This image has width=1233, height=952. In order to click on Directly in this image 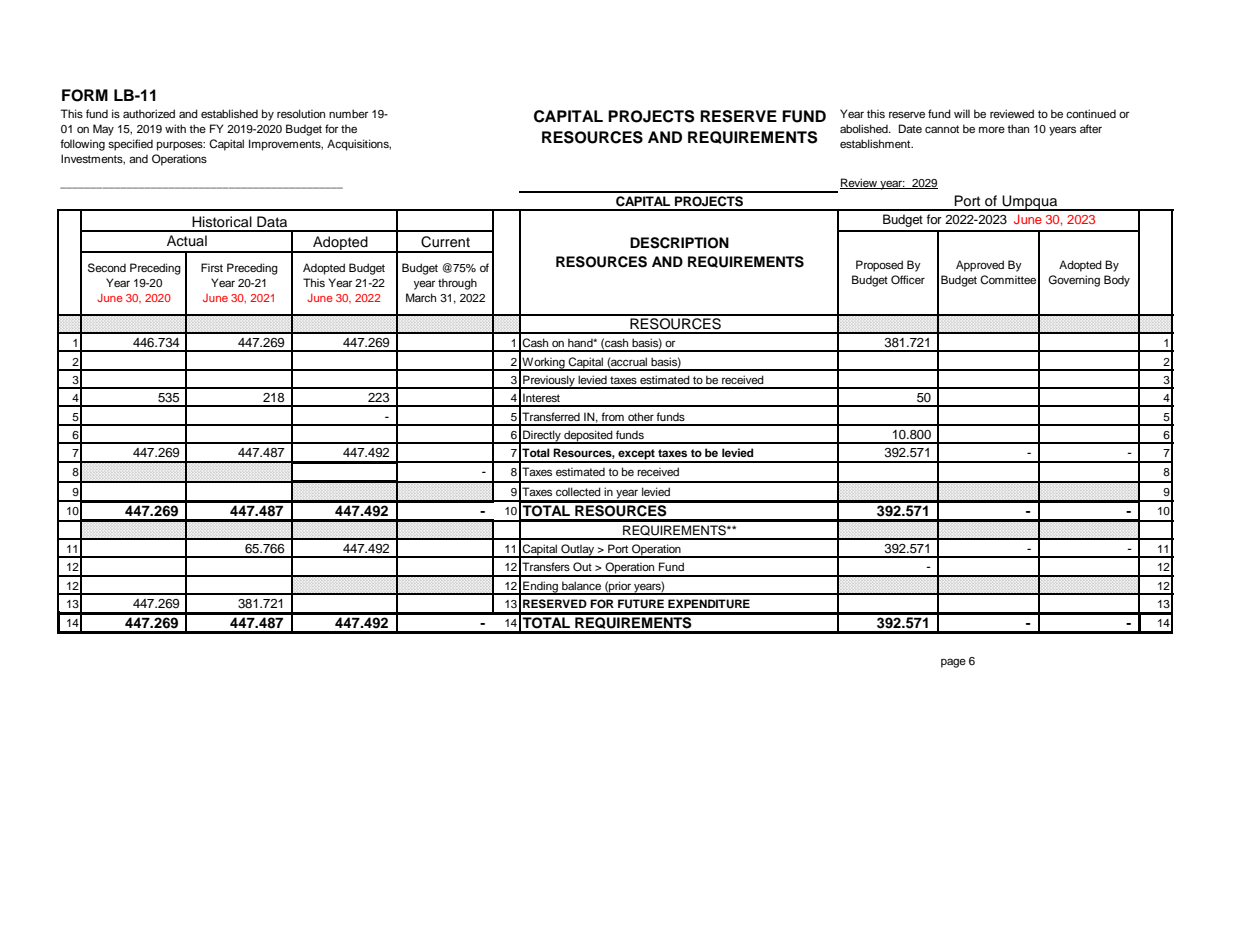, I will do `click(542, 437)`.
